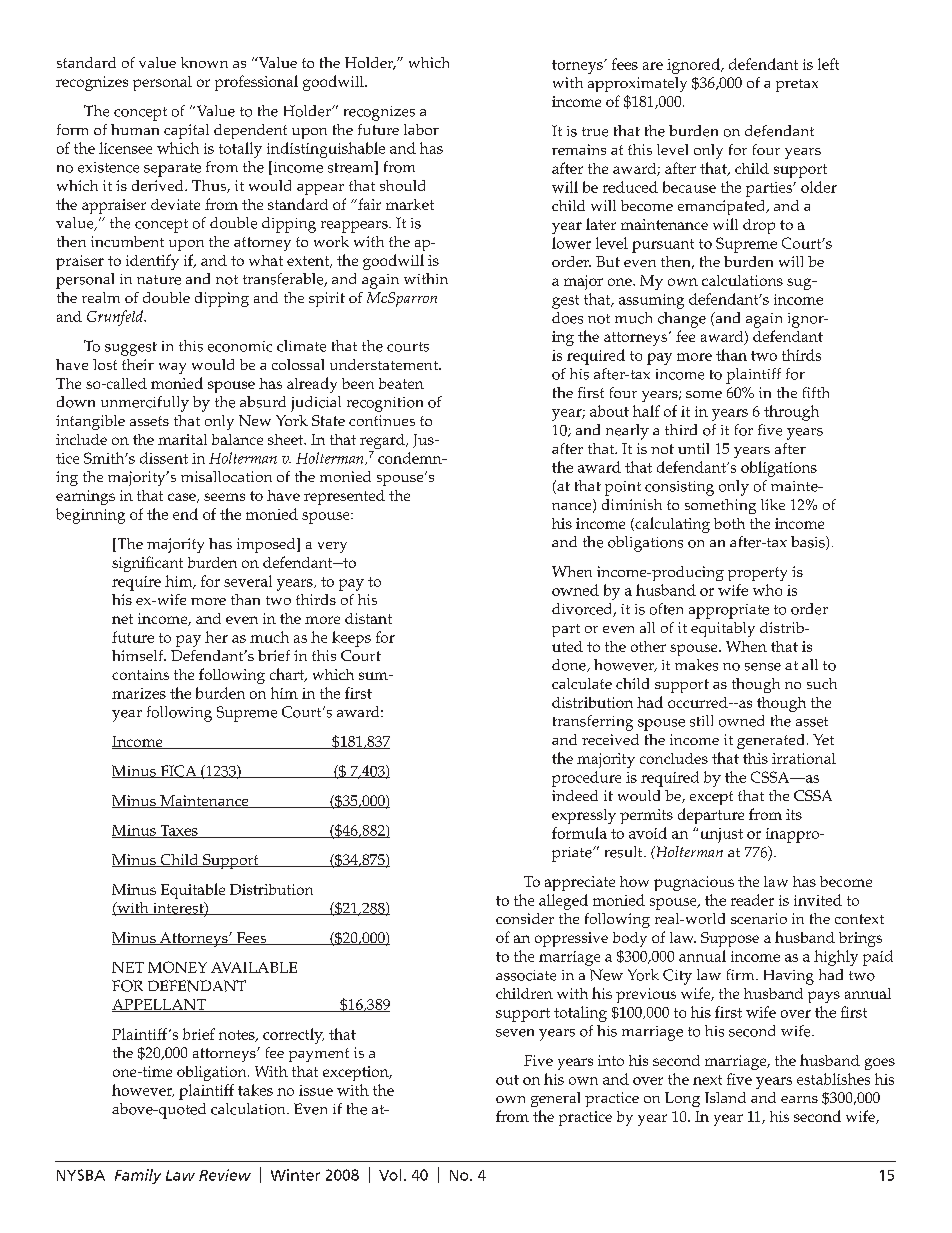 The height and width of the document is (1233, 952). Describe the element at coordinates (182, 439) in the document. I see `marital` at that location.
